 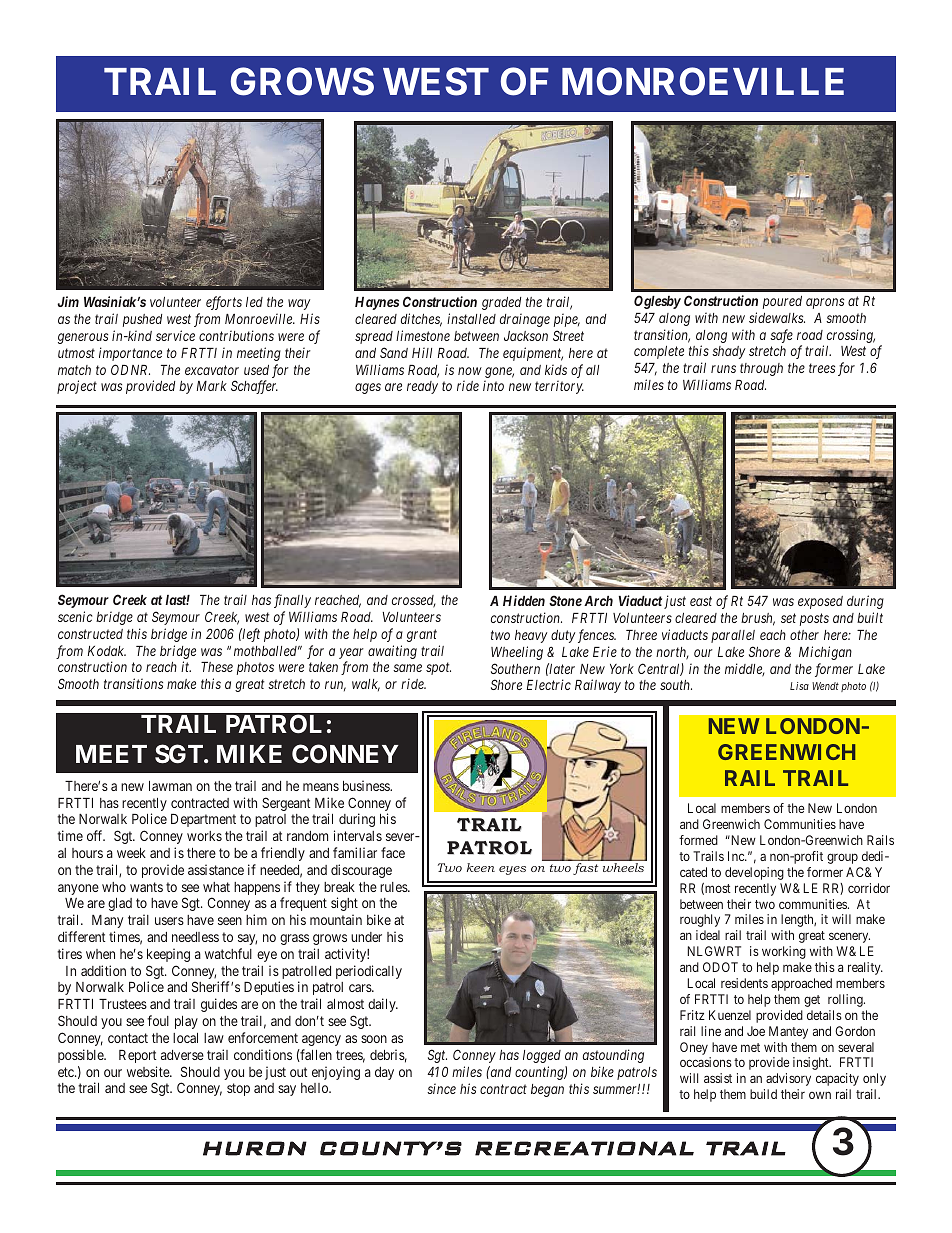 I want to click on logged, so click(x=542, y=1056).
